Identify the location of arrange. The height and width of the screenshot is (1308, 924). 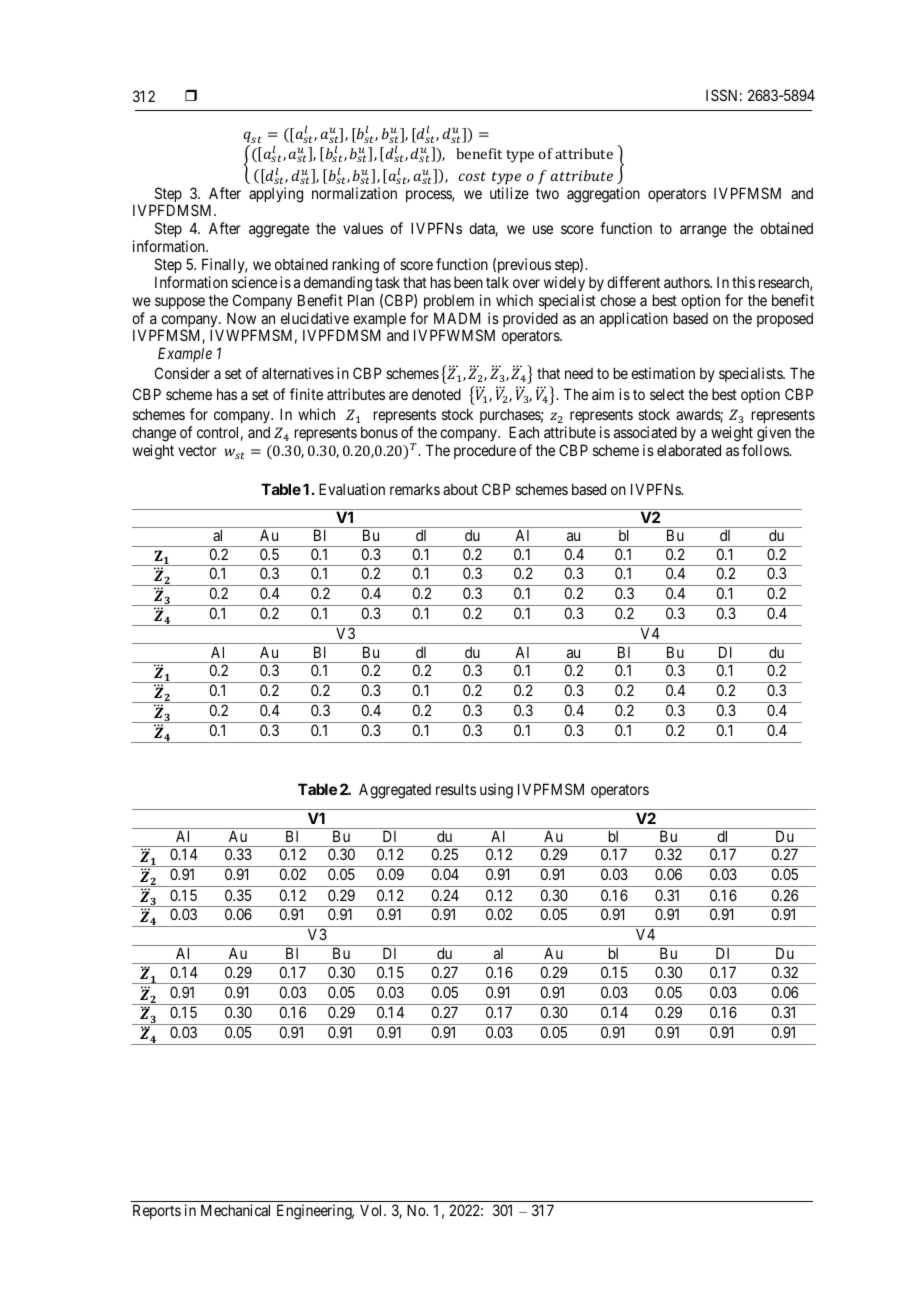
(703, 231).
